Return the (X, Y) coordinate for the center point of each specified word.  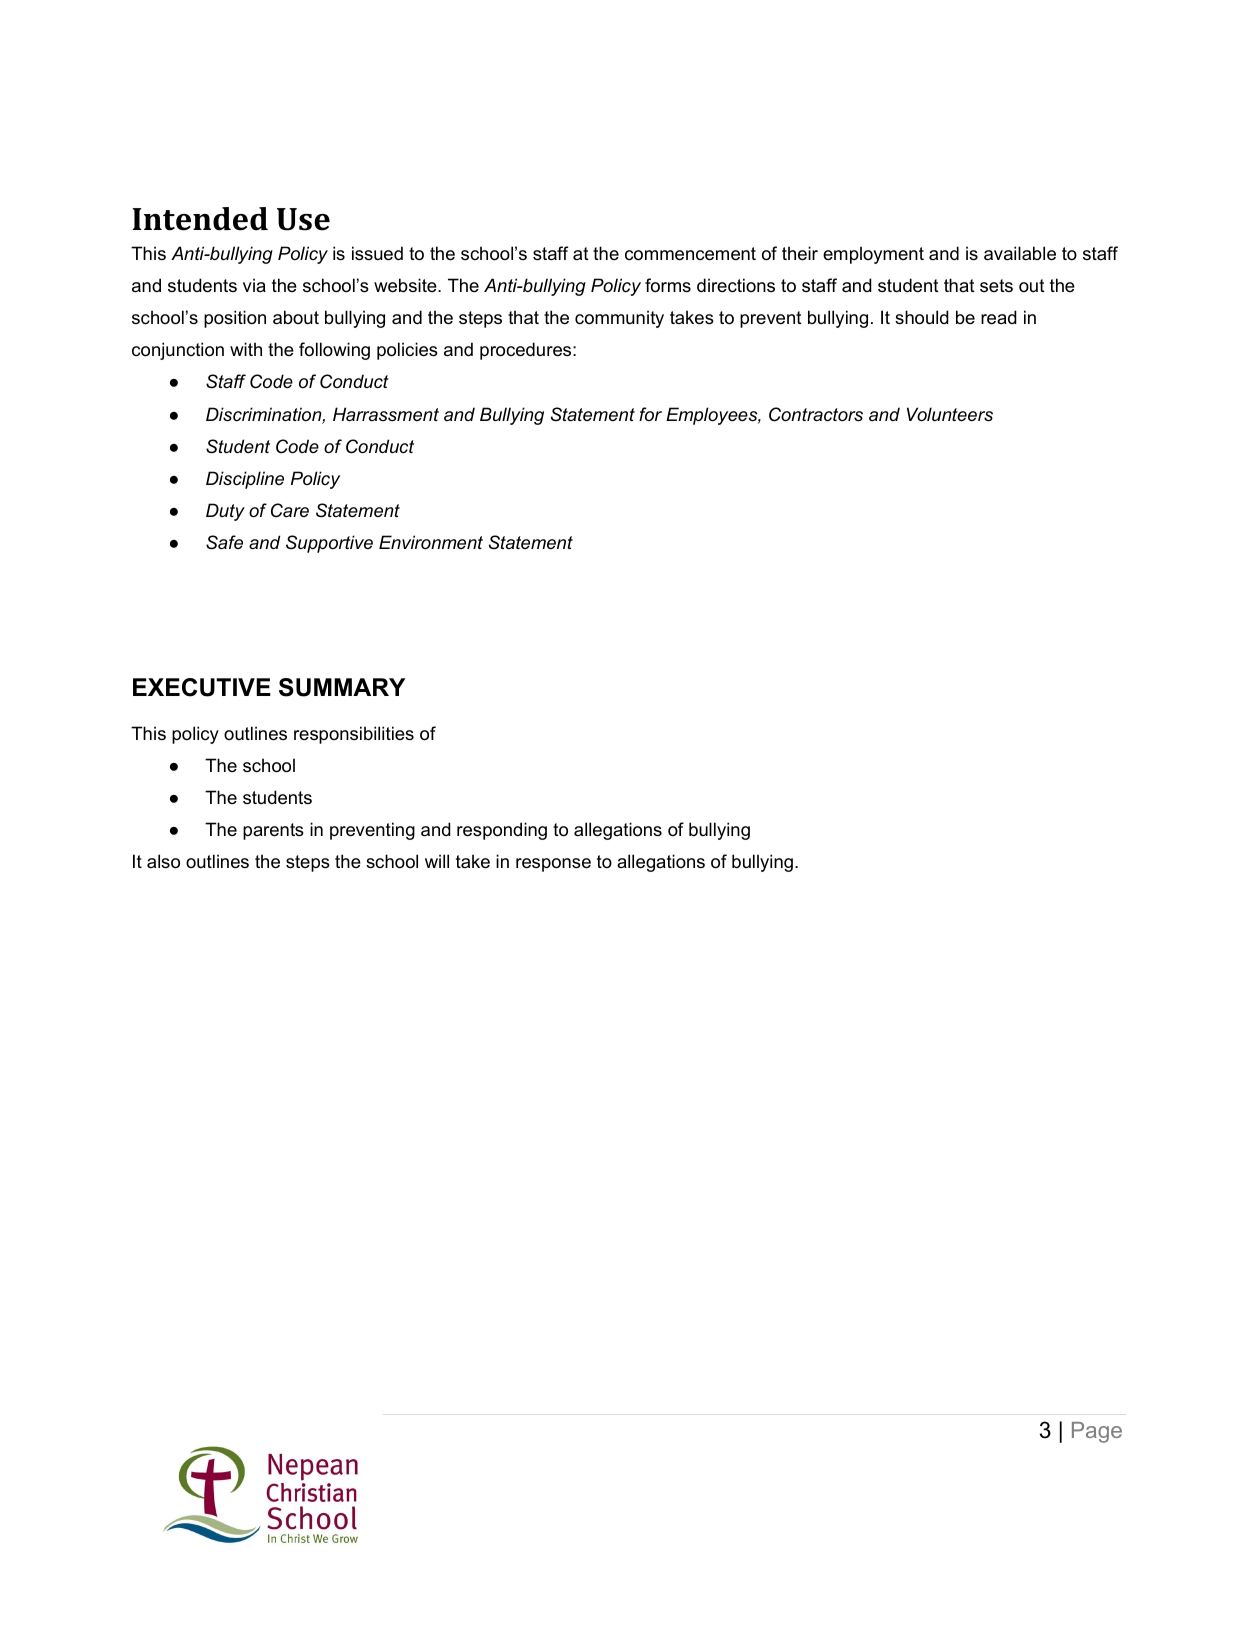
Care (290, 510)
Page (1097, 1432)
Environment (431, 542)
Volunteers (950, 414)
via (254, 285)
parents (273, 831)
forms (668, 285)
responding (502, 831)
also (163, 861)
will (437, 861)
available (1020, 253)
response (553, 865)
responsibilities (354, 735)
